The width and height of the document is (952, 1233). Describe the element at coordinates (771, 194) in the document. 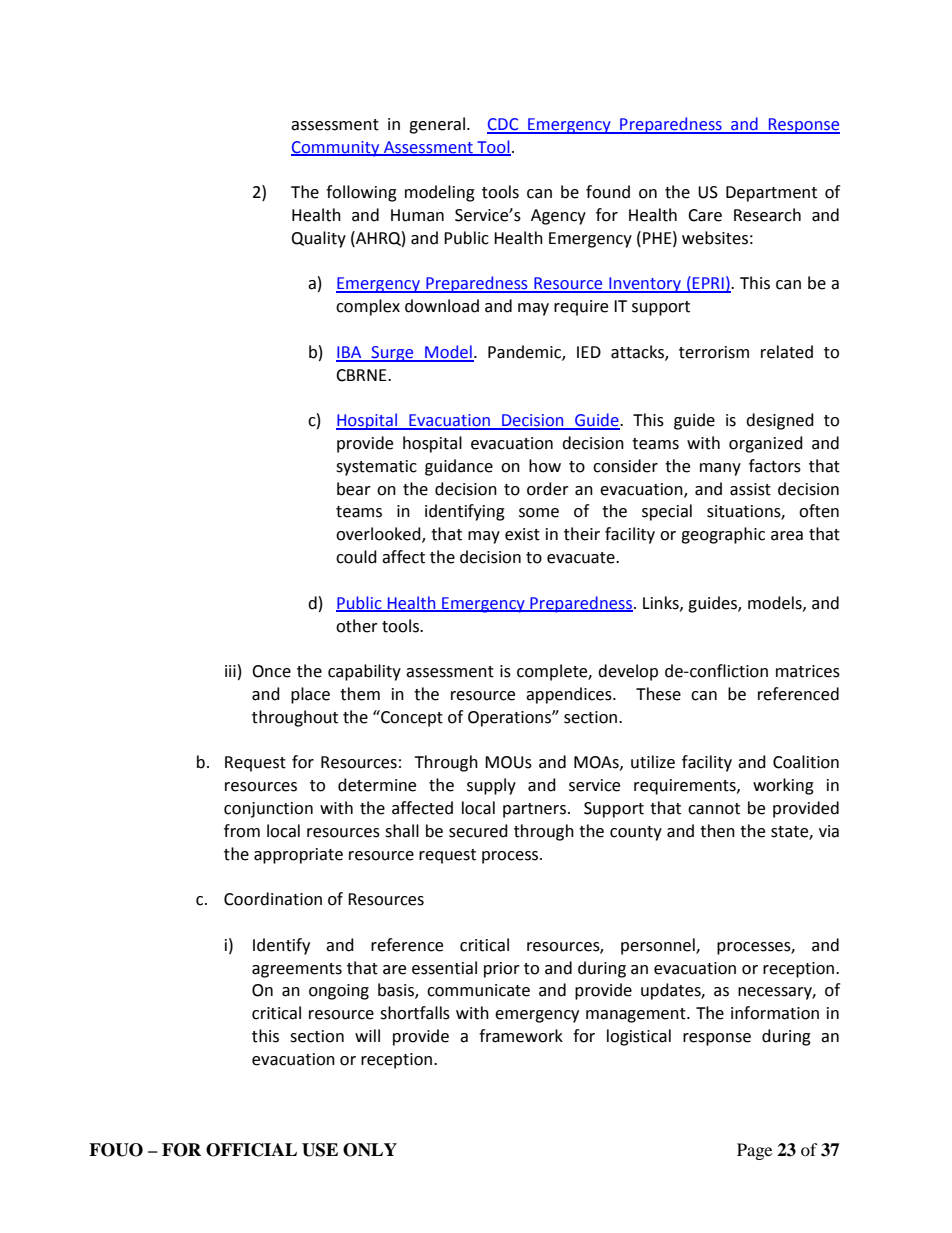

I see `Department` at that location.
